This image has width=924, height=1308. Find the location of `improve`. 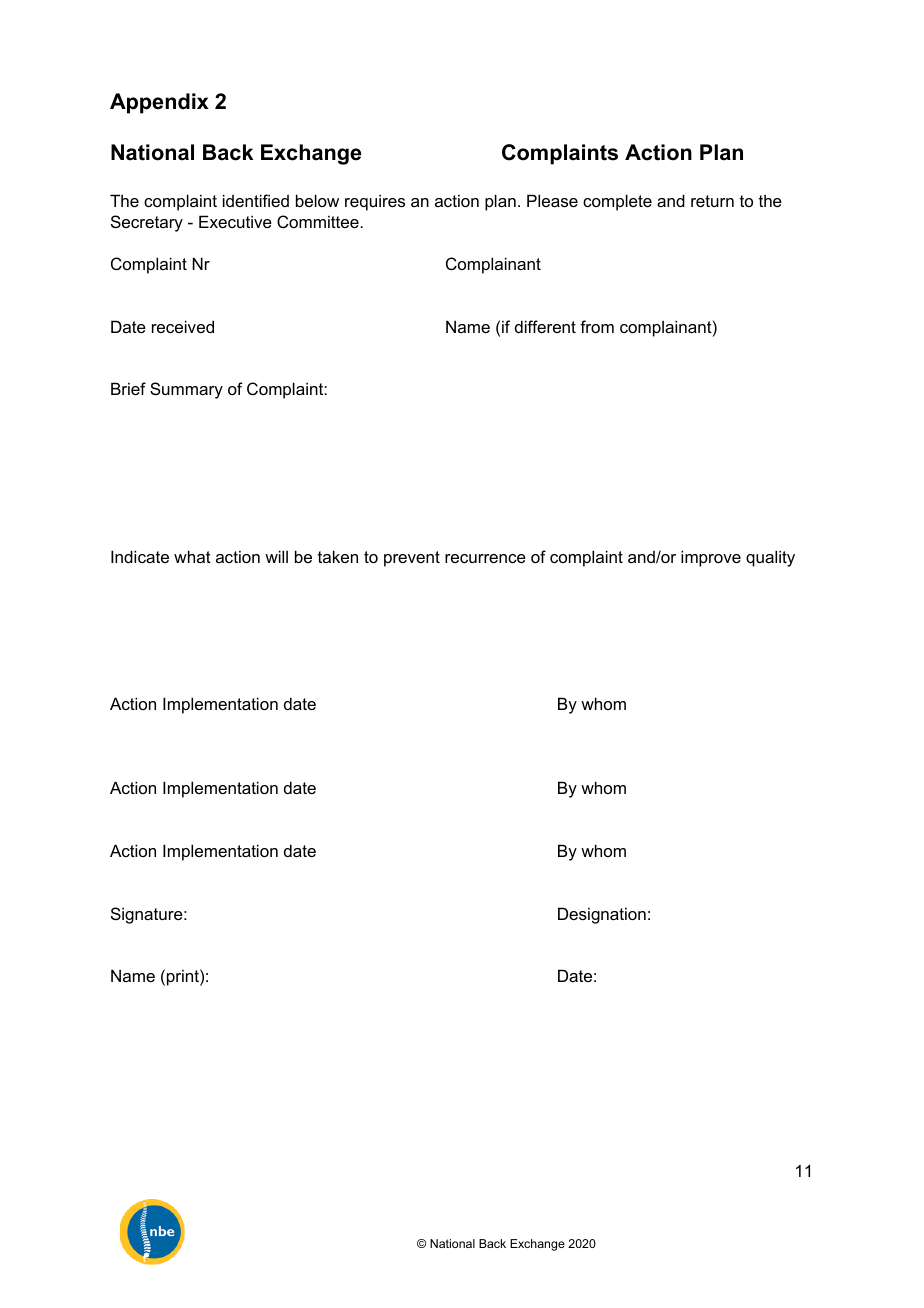

improve is located at coordinates (711, 558).
